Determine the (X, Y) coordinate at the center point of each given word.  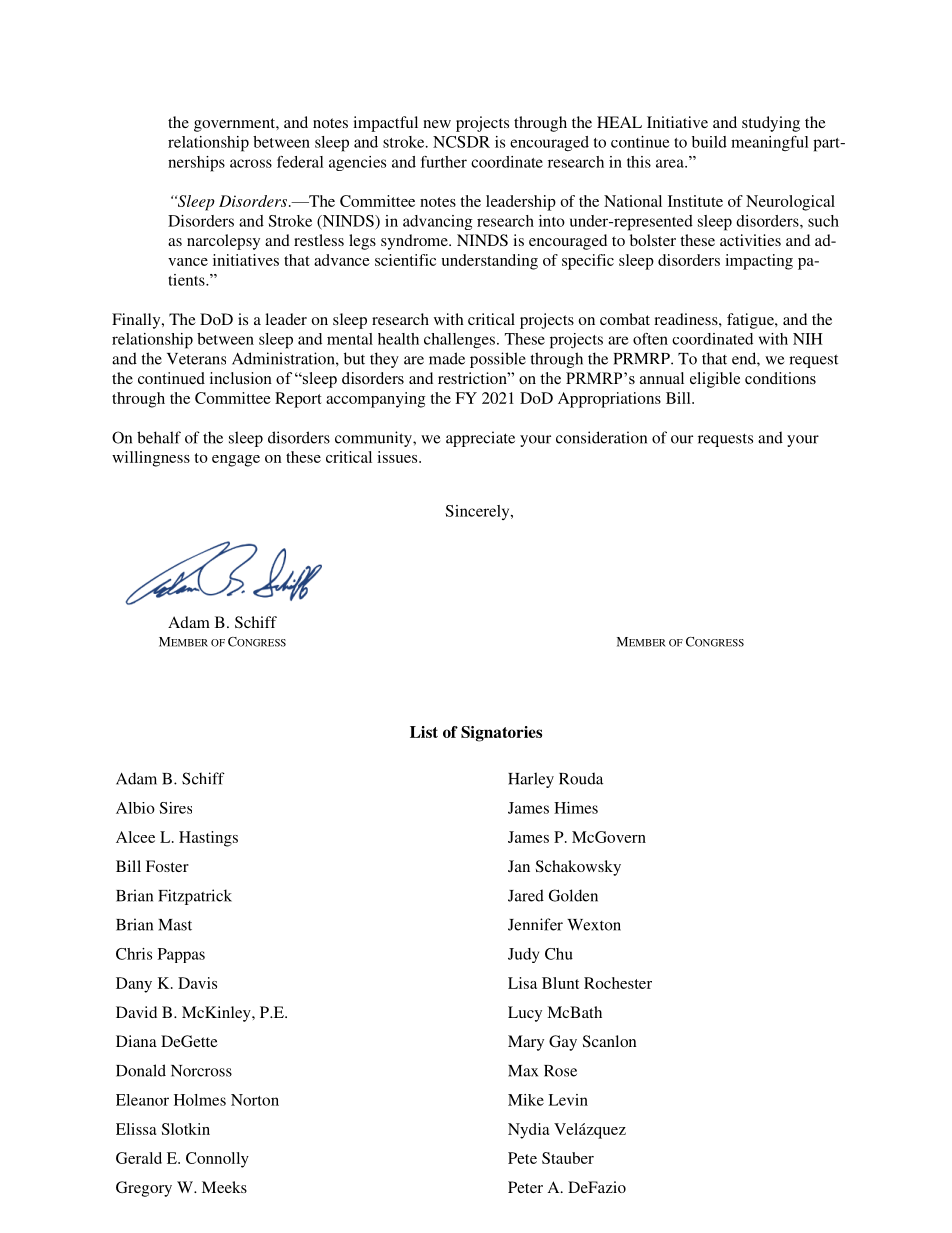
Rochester (618, 983)
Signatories (501, 734)
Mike (526, 1100)
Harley (531, 780)
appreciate (480, 439)
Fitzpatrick (195, 897)
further (444, 162)
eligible (715, 380)
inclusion (241, 378)
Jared (526, 895)
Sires (175, 808)
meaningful (770, 143)
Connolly (217, 1160)
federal (300, 162)
